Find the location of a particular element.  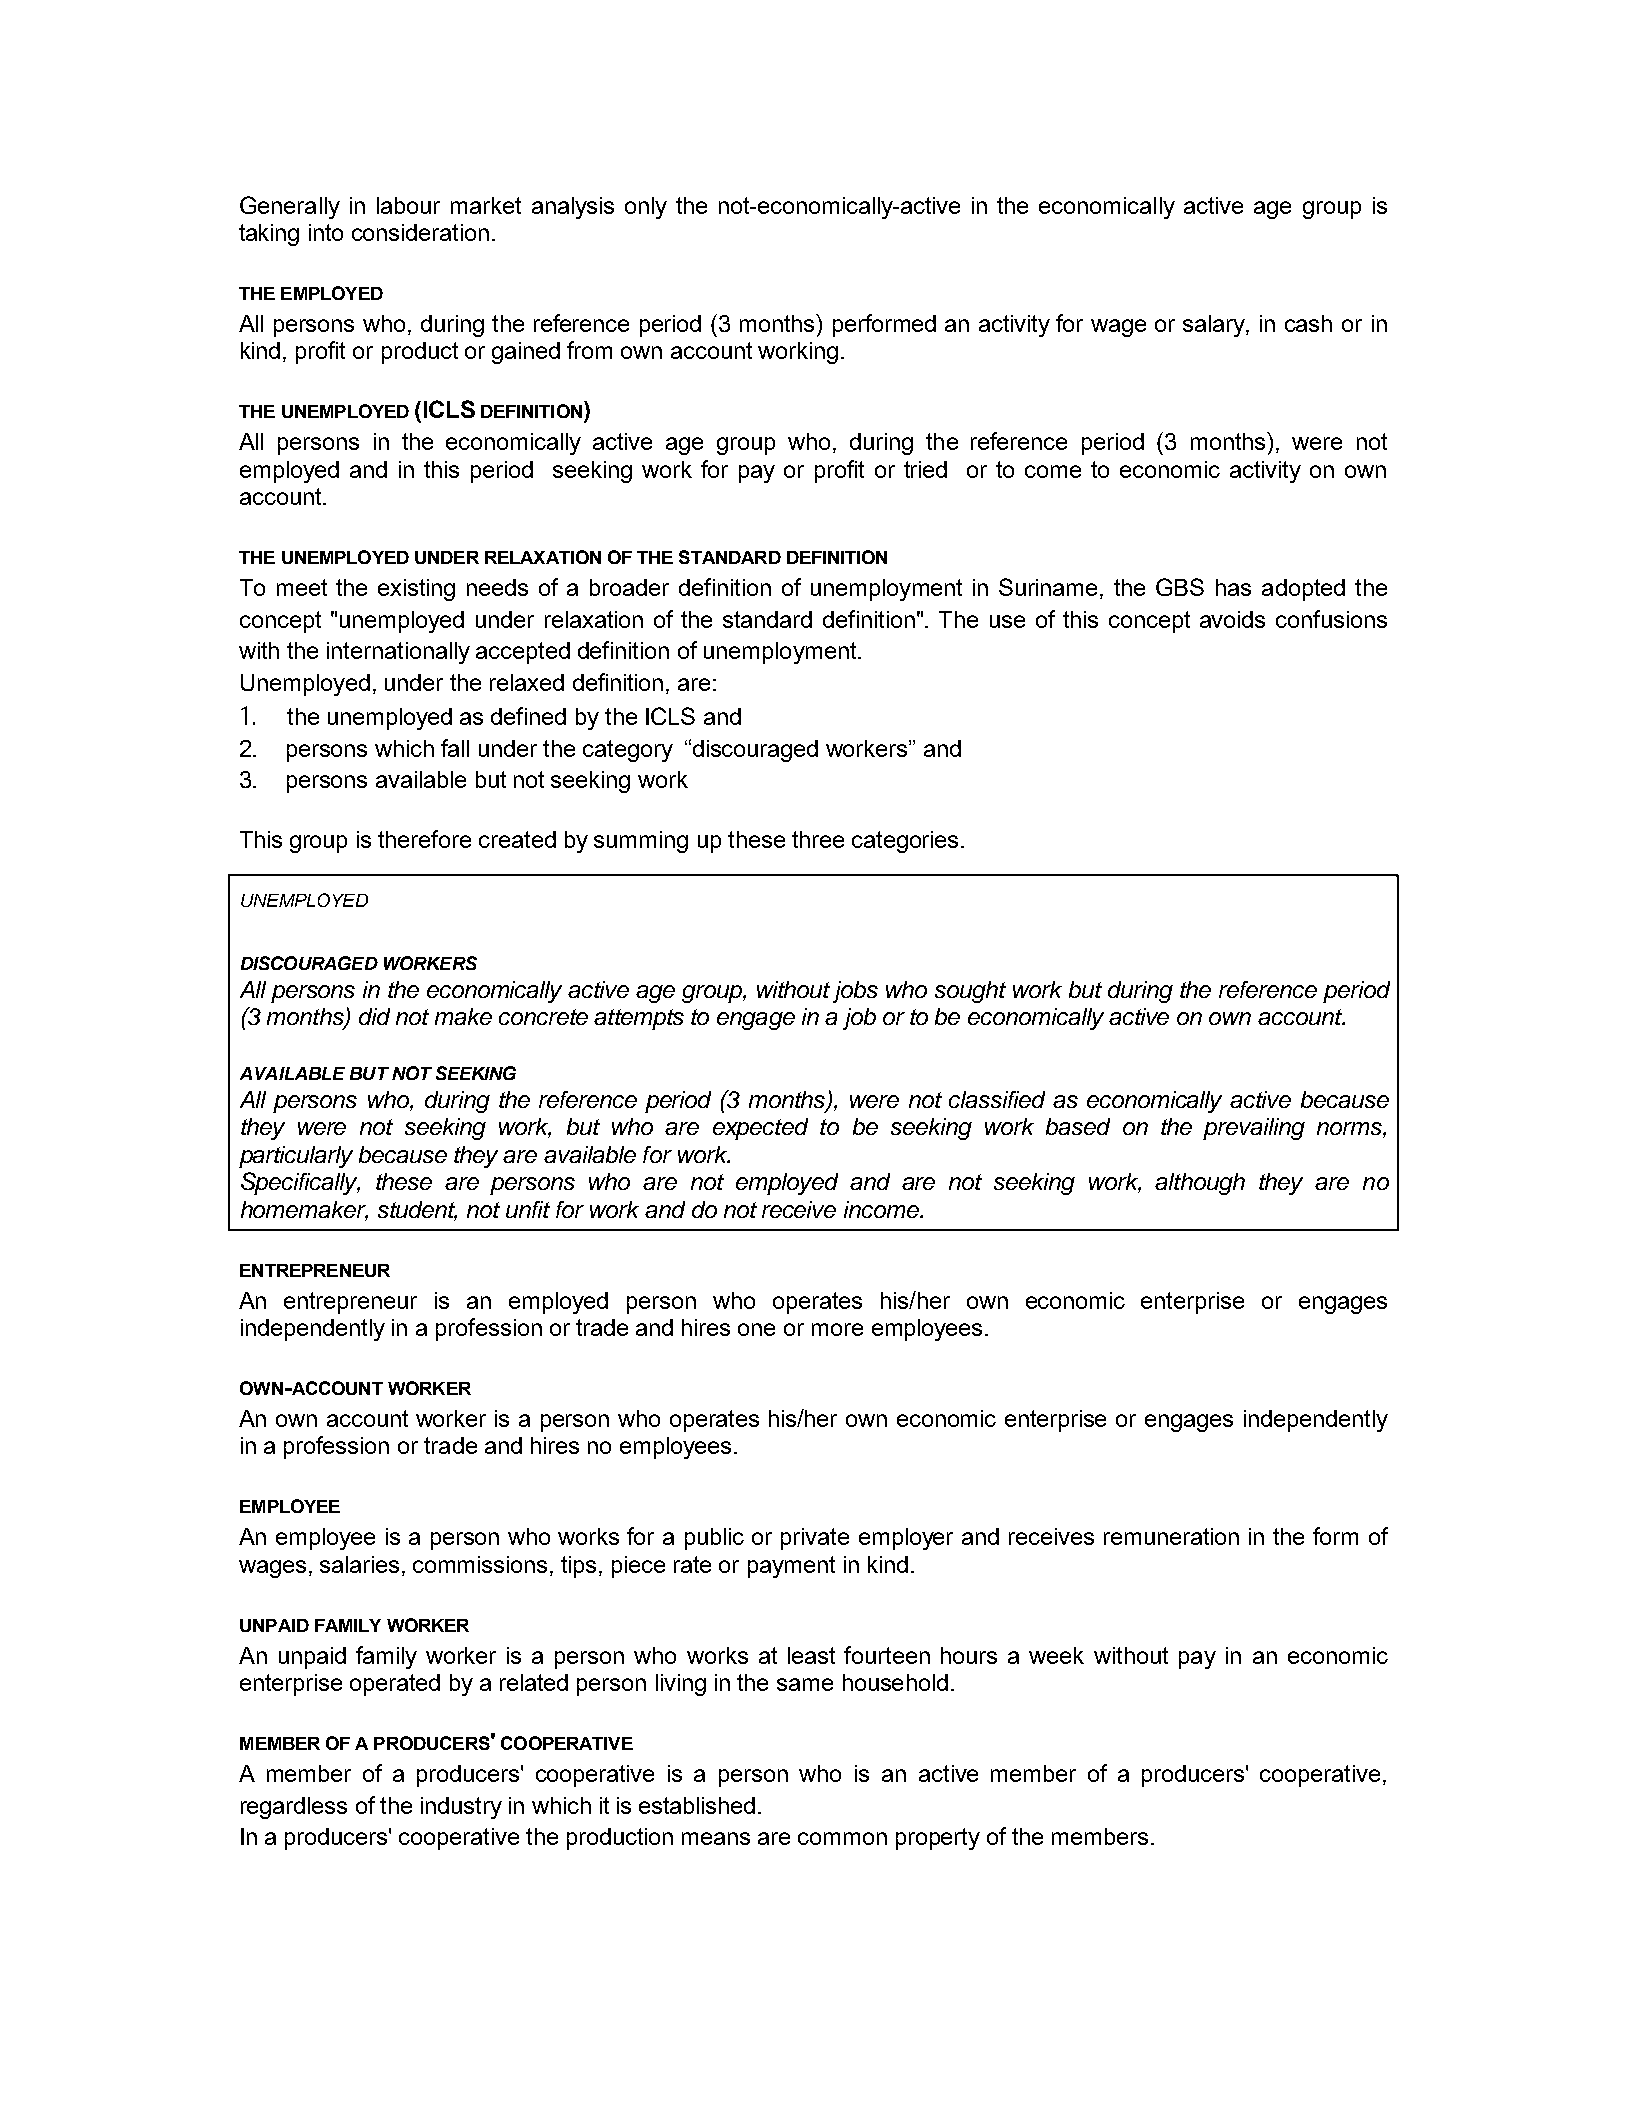

common is located at coordinates (842, 1838).
